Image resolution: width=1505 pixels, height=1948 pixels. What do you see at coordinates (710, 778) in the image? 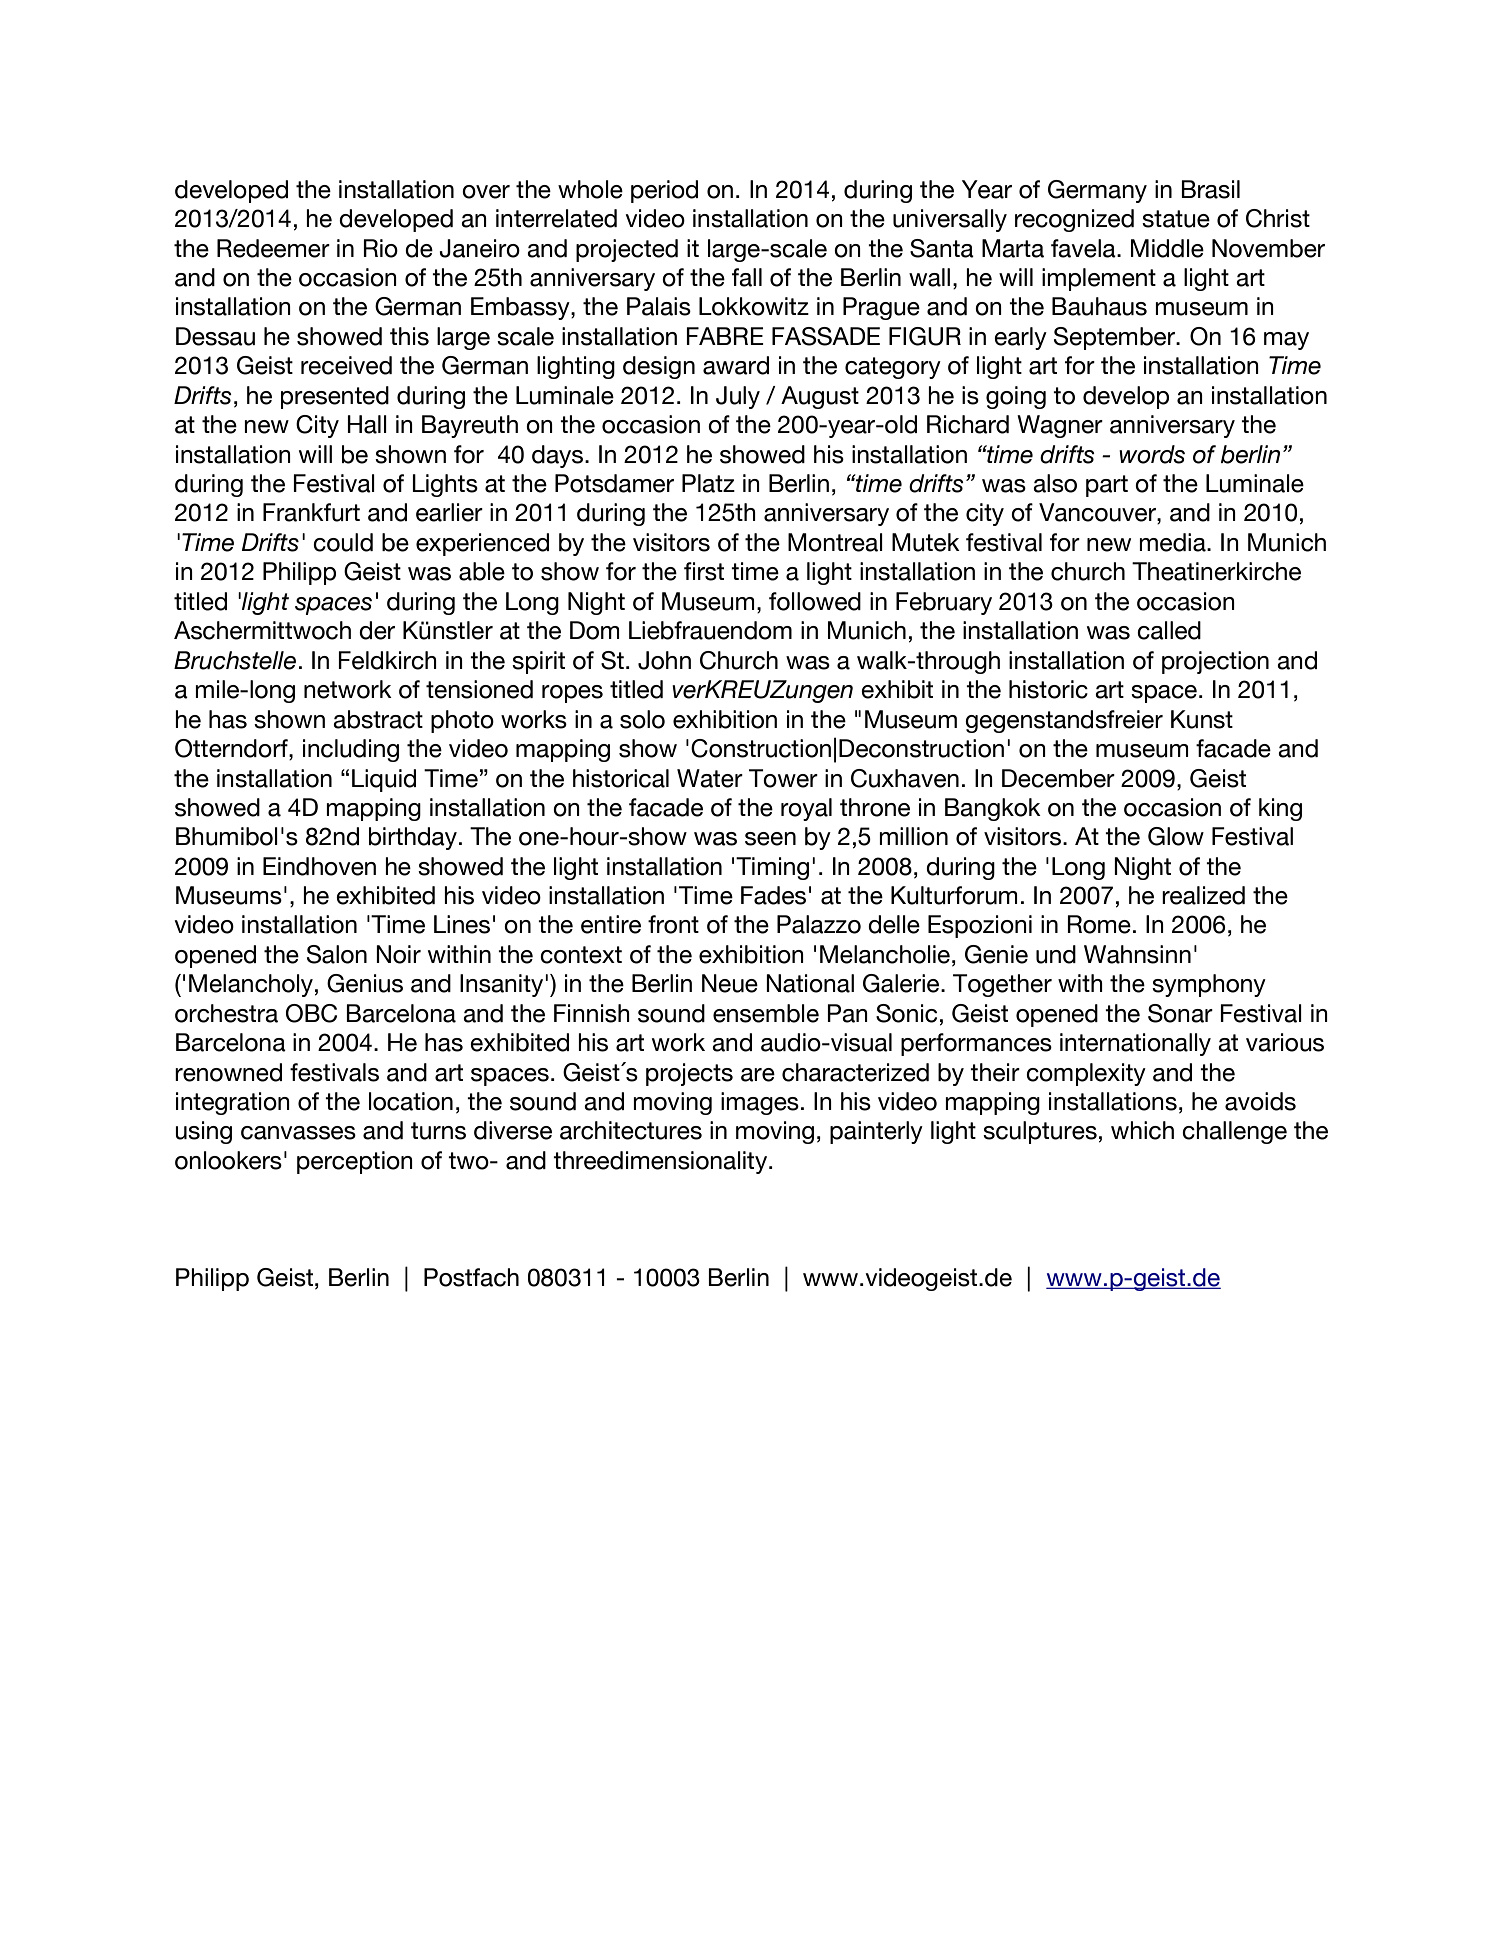
I see `Water` at bounding box center [710, 778].
